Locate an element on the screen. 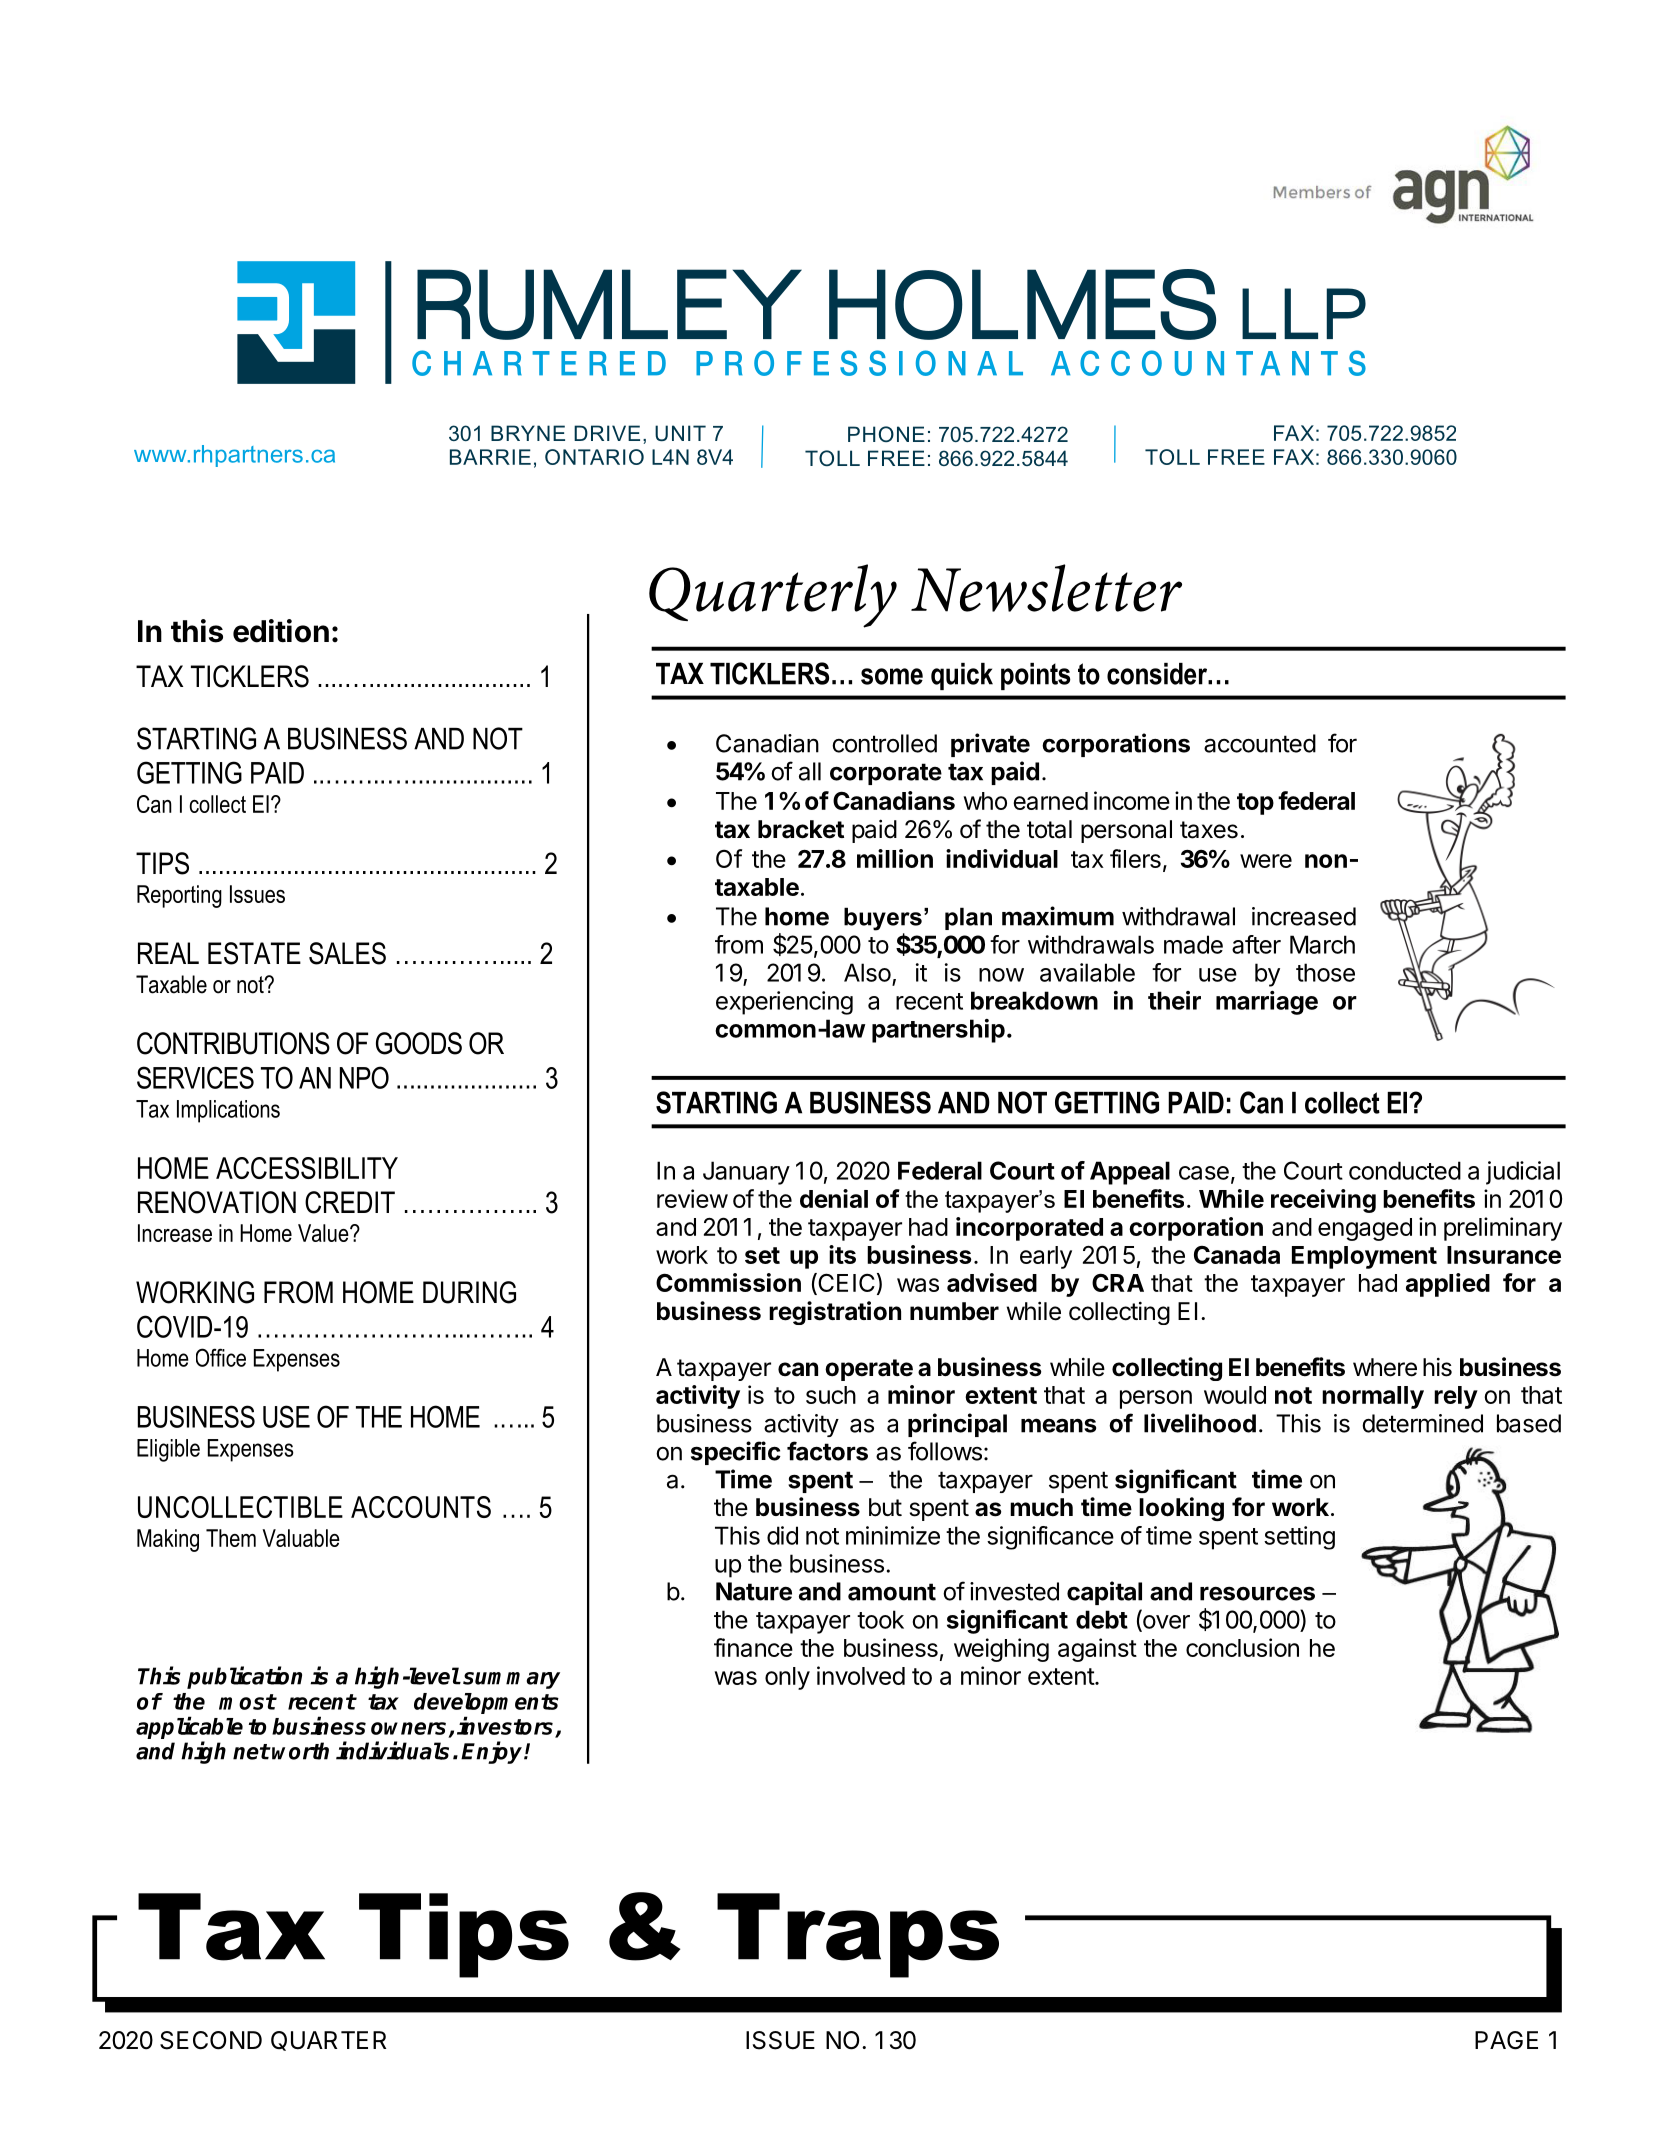 The height and width of the screenshot is (2147, 1659). BARRIE is located at coordinates (490, 457).
